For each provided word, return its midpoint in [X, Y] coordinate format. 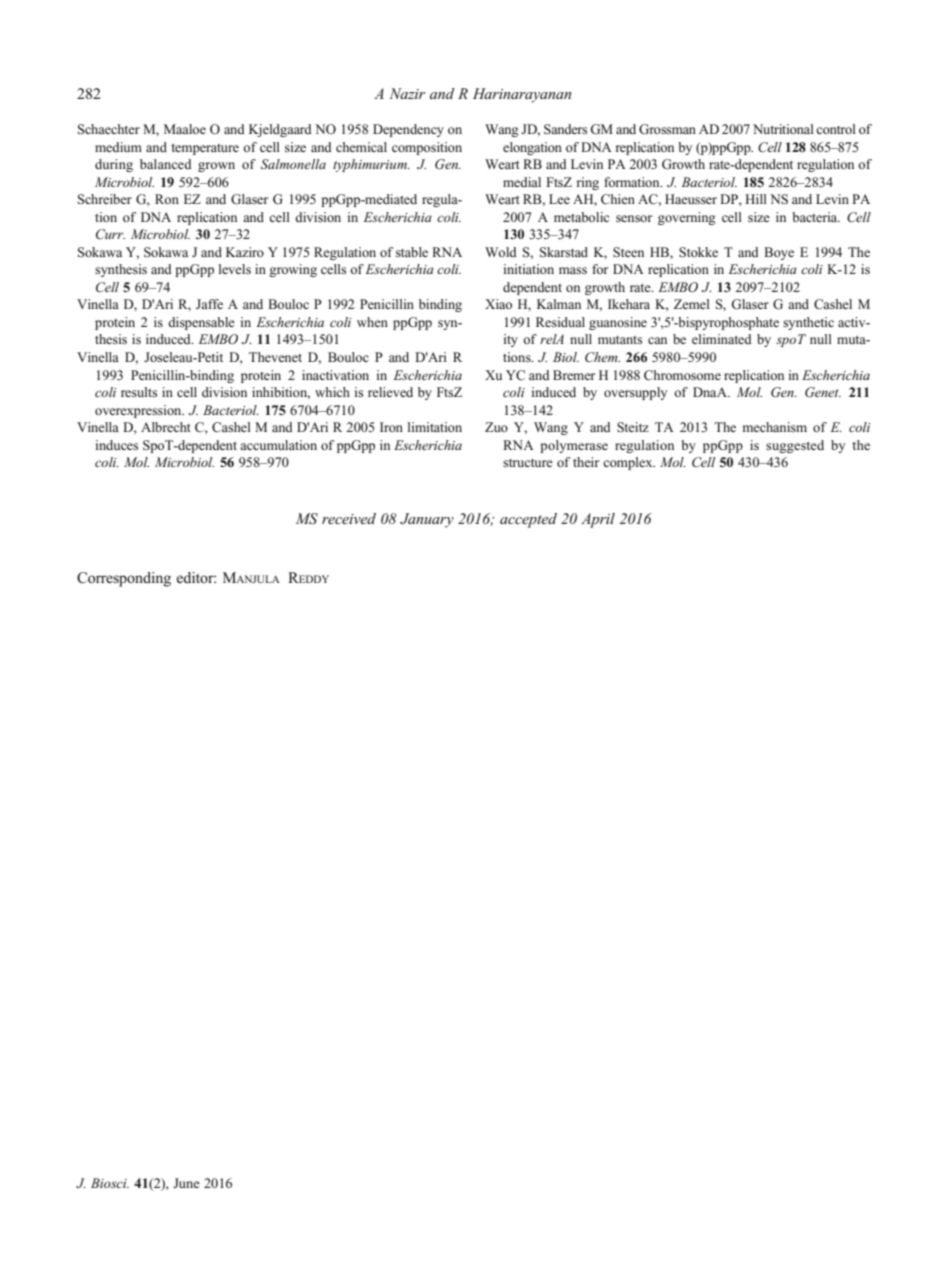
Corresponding [124, 579]
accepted [528, 520]
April [598, 520]
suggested [795, 446]
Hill [756, 199]
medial [522, 182]
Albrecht [166, 427]
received [349, 518]
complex [629, 463]
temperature [205, 149]
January [427, 520]
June [186, 1183]
